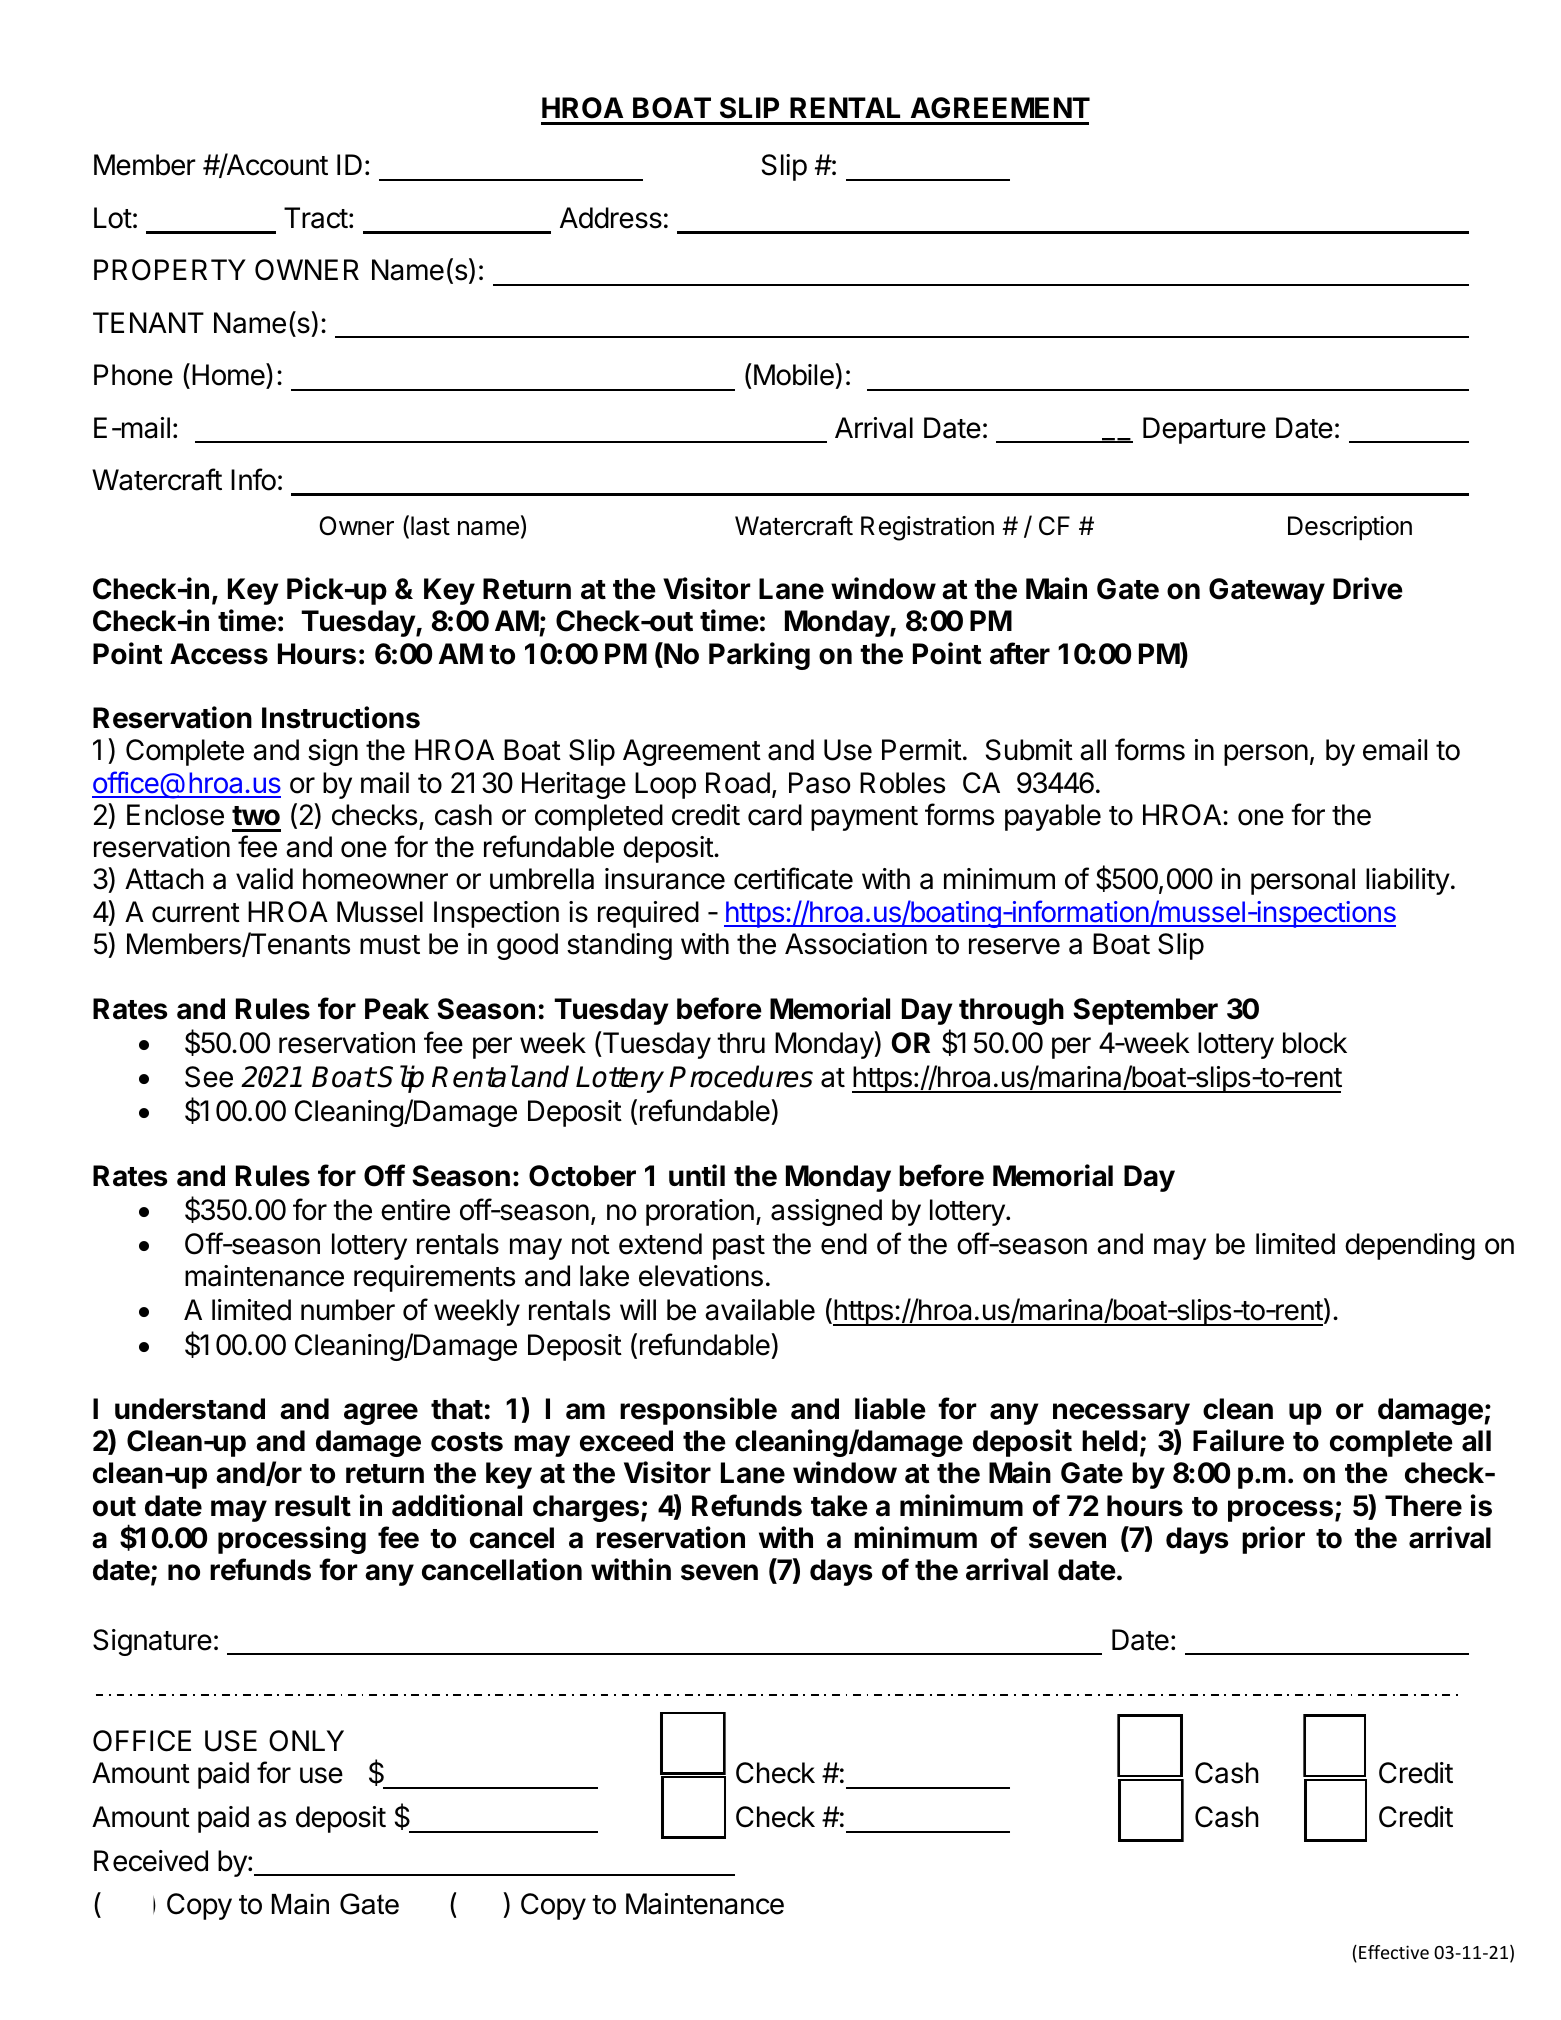  Describe the element at coordinates (264, 879) in the screenshot. I see `valid` at that location.
